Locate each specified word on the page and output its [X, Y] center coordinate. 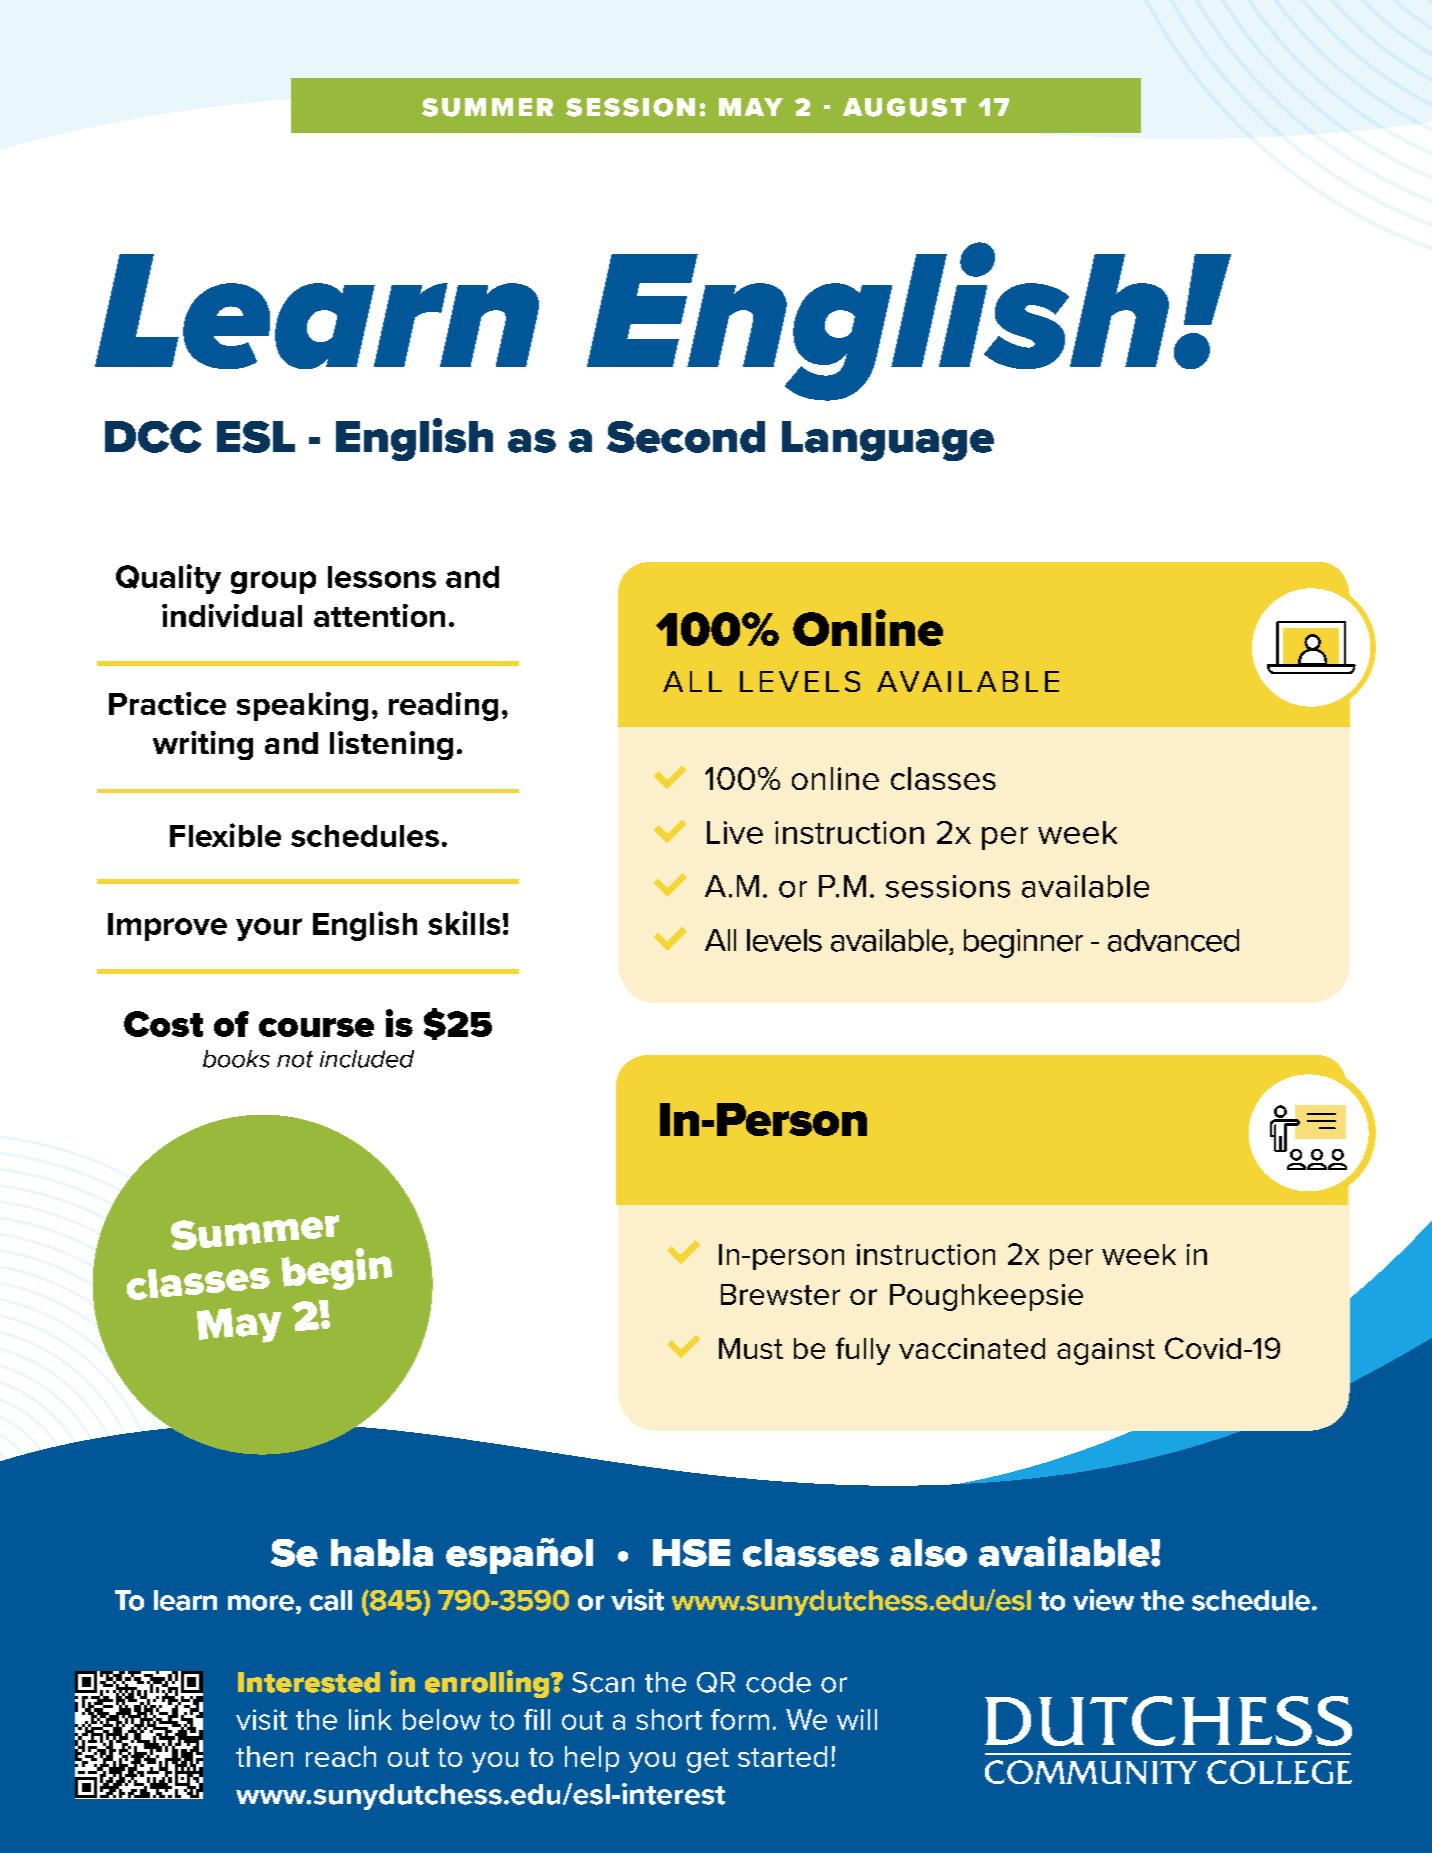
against [1106, 1351]
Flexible [225, 835]
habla [382, 1553]
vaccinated [972, 1348]
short [669, 1719]
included [367, 1059]
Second [686, 437]
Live [735, 832]
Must [751, 1348]
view [1103, 1600]
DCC [153, 437]
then [264, 1756]
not [295, 1059]
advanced [1173, 940]
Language [888, 441]
